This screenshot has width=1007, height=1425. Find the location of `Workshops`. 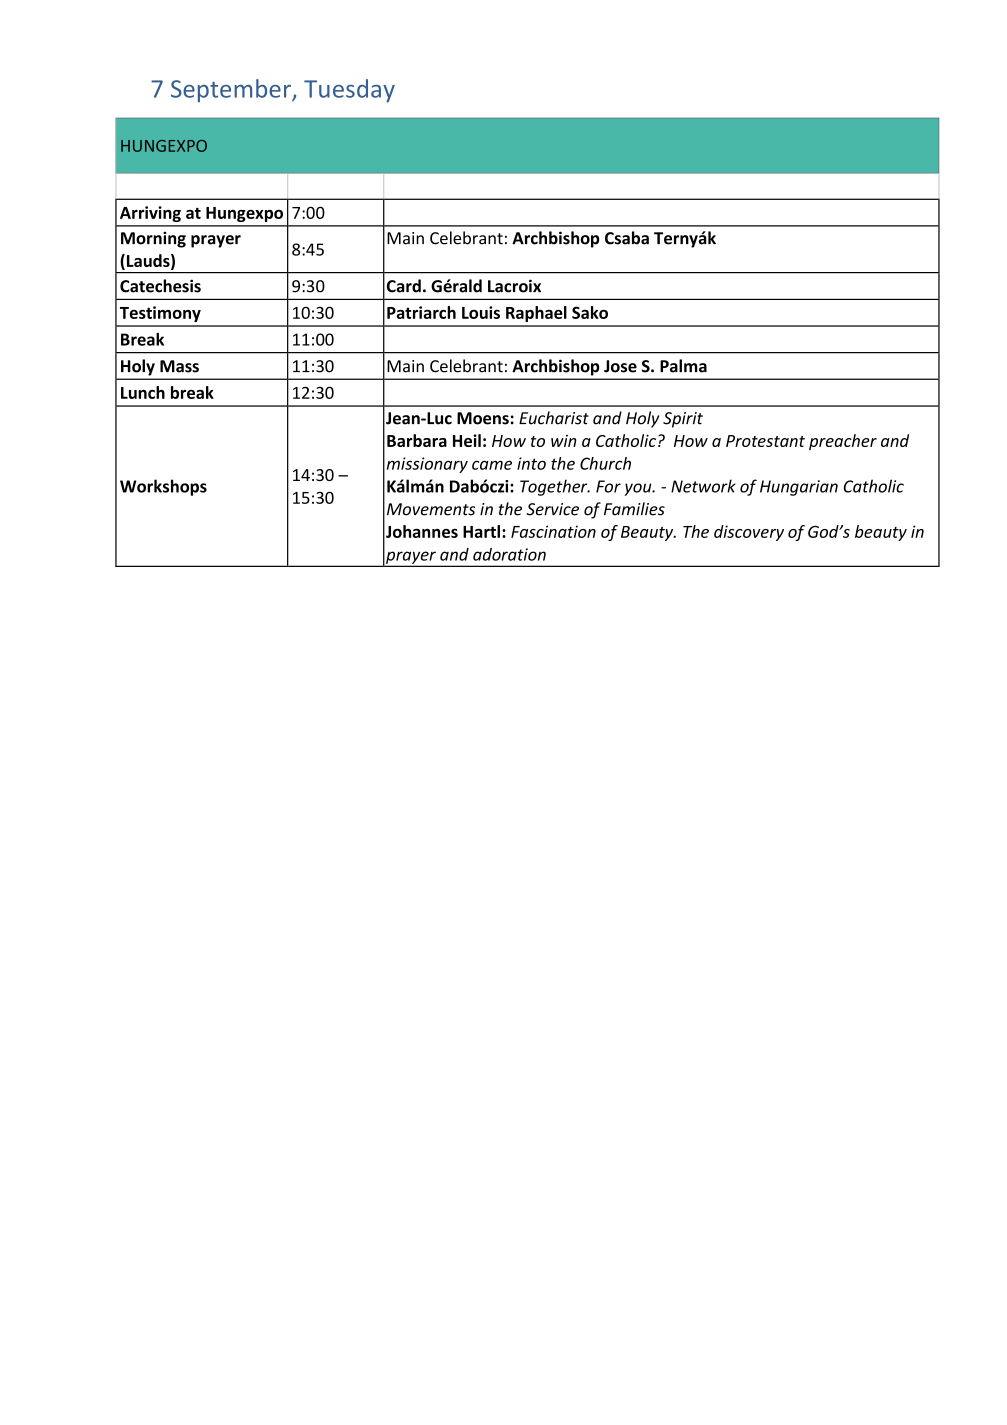

Workshops is located at coordinates (163, 487).
